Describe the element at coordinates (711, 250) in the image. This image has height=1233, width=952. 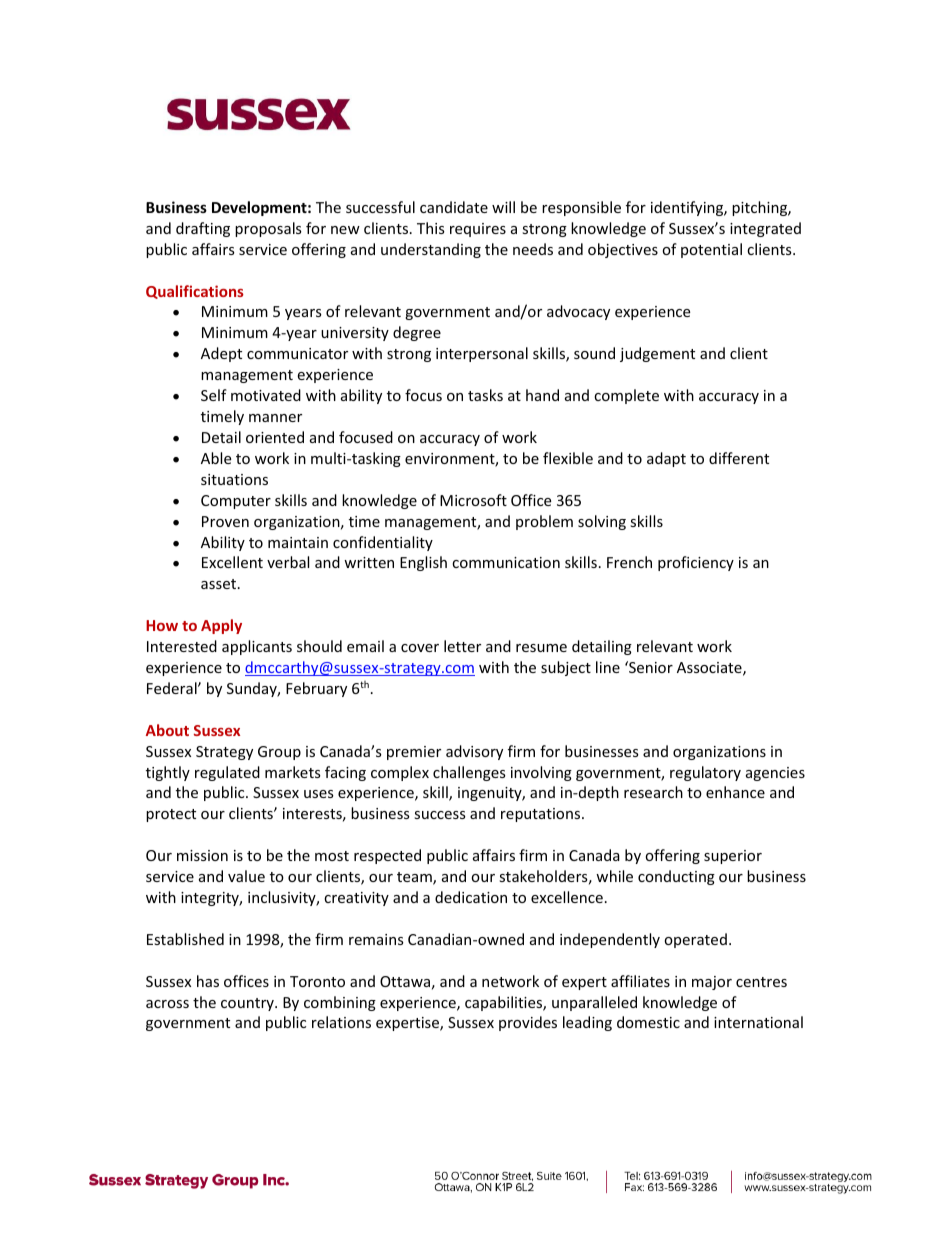
I see `potential` at that location.
